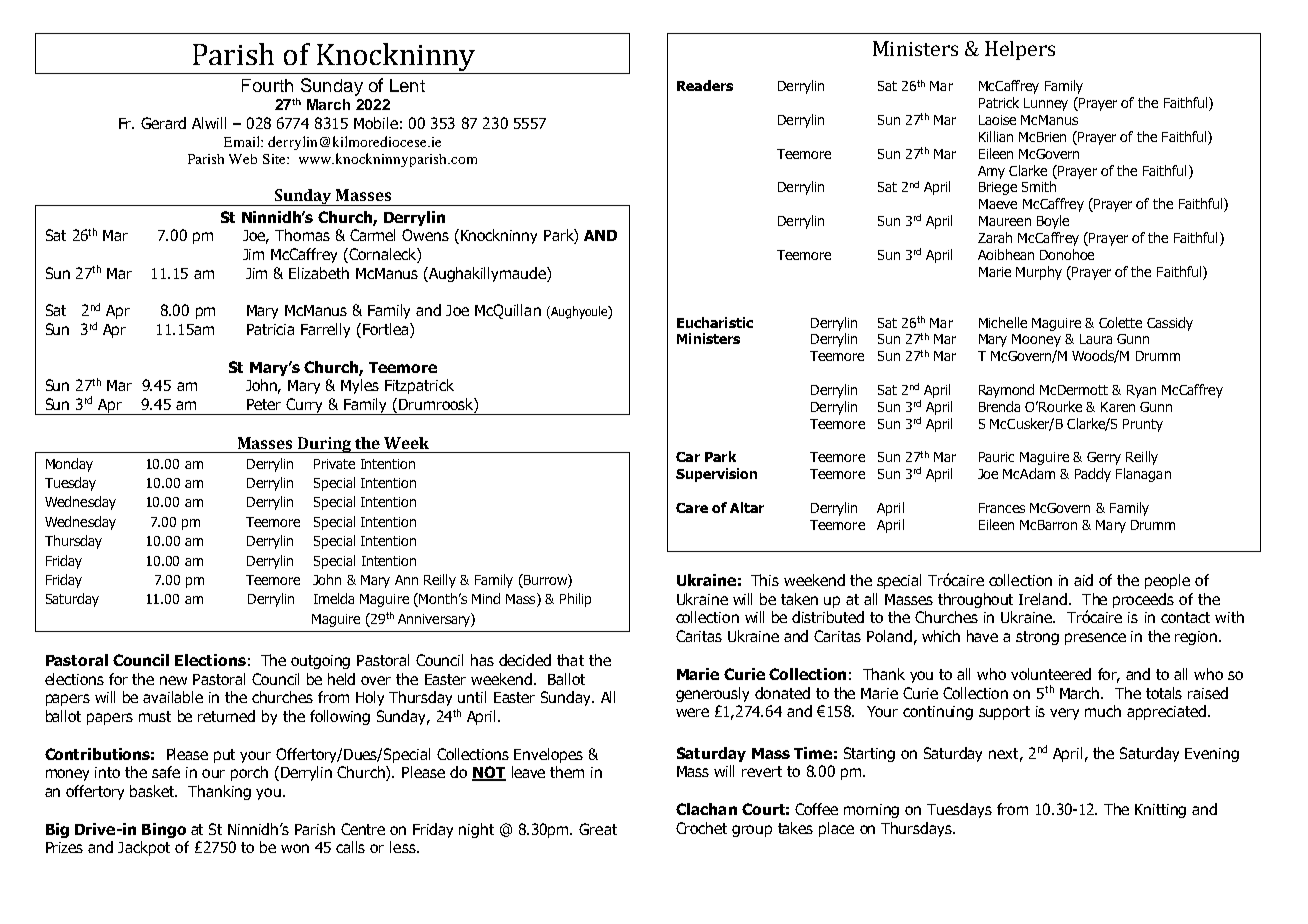 The height and width of the screenshot is (924, 1308). What do you see at coordinates (319, 273) in the screenshot?
I see `Elizabeth` at bounding box center [319, 273].
